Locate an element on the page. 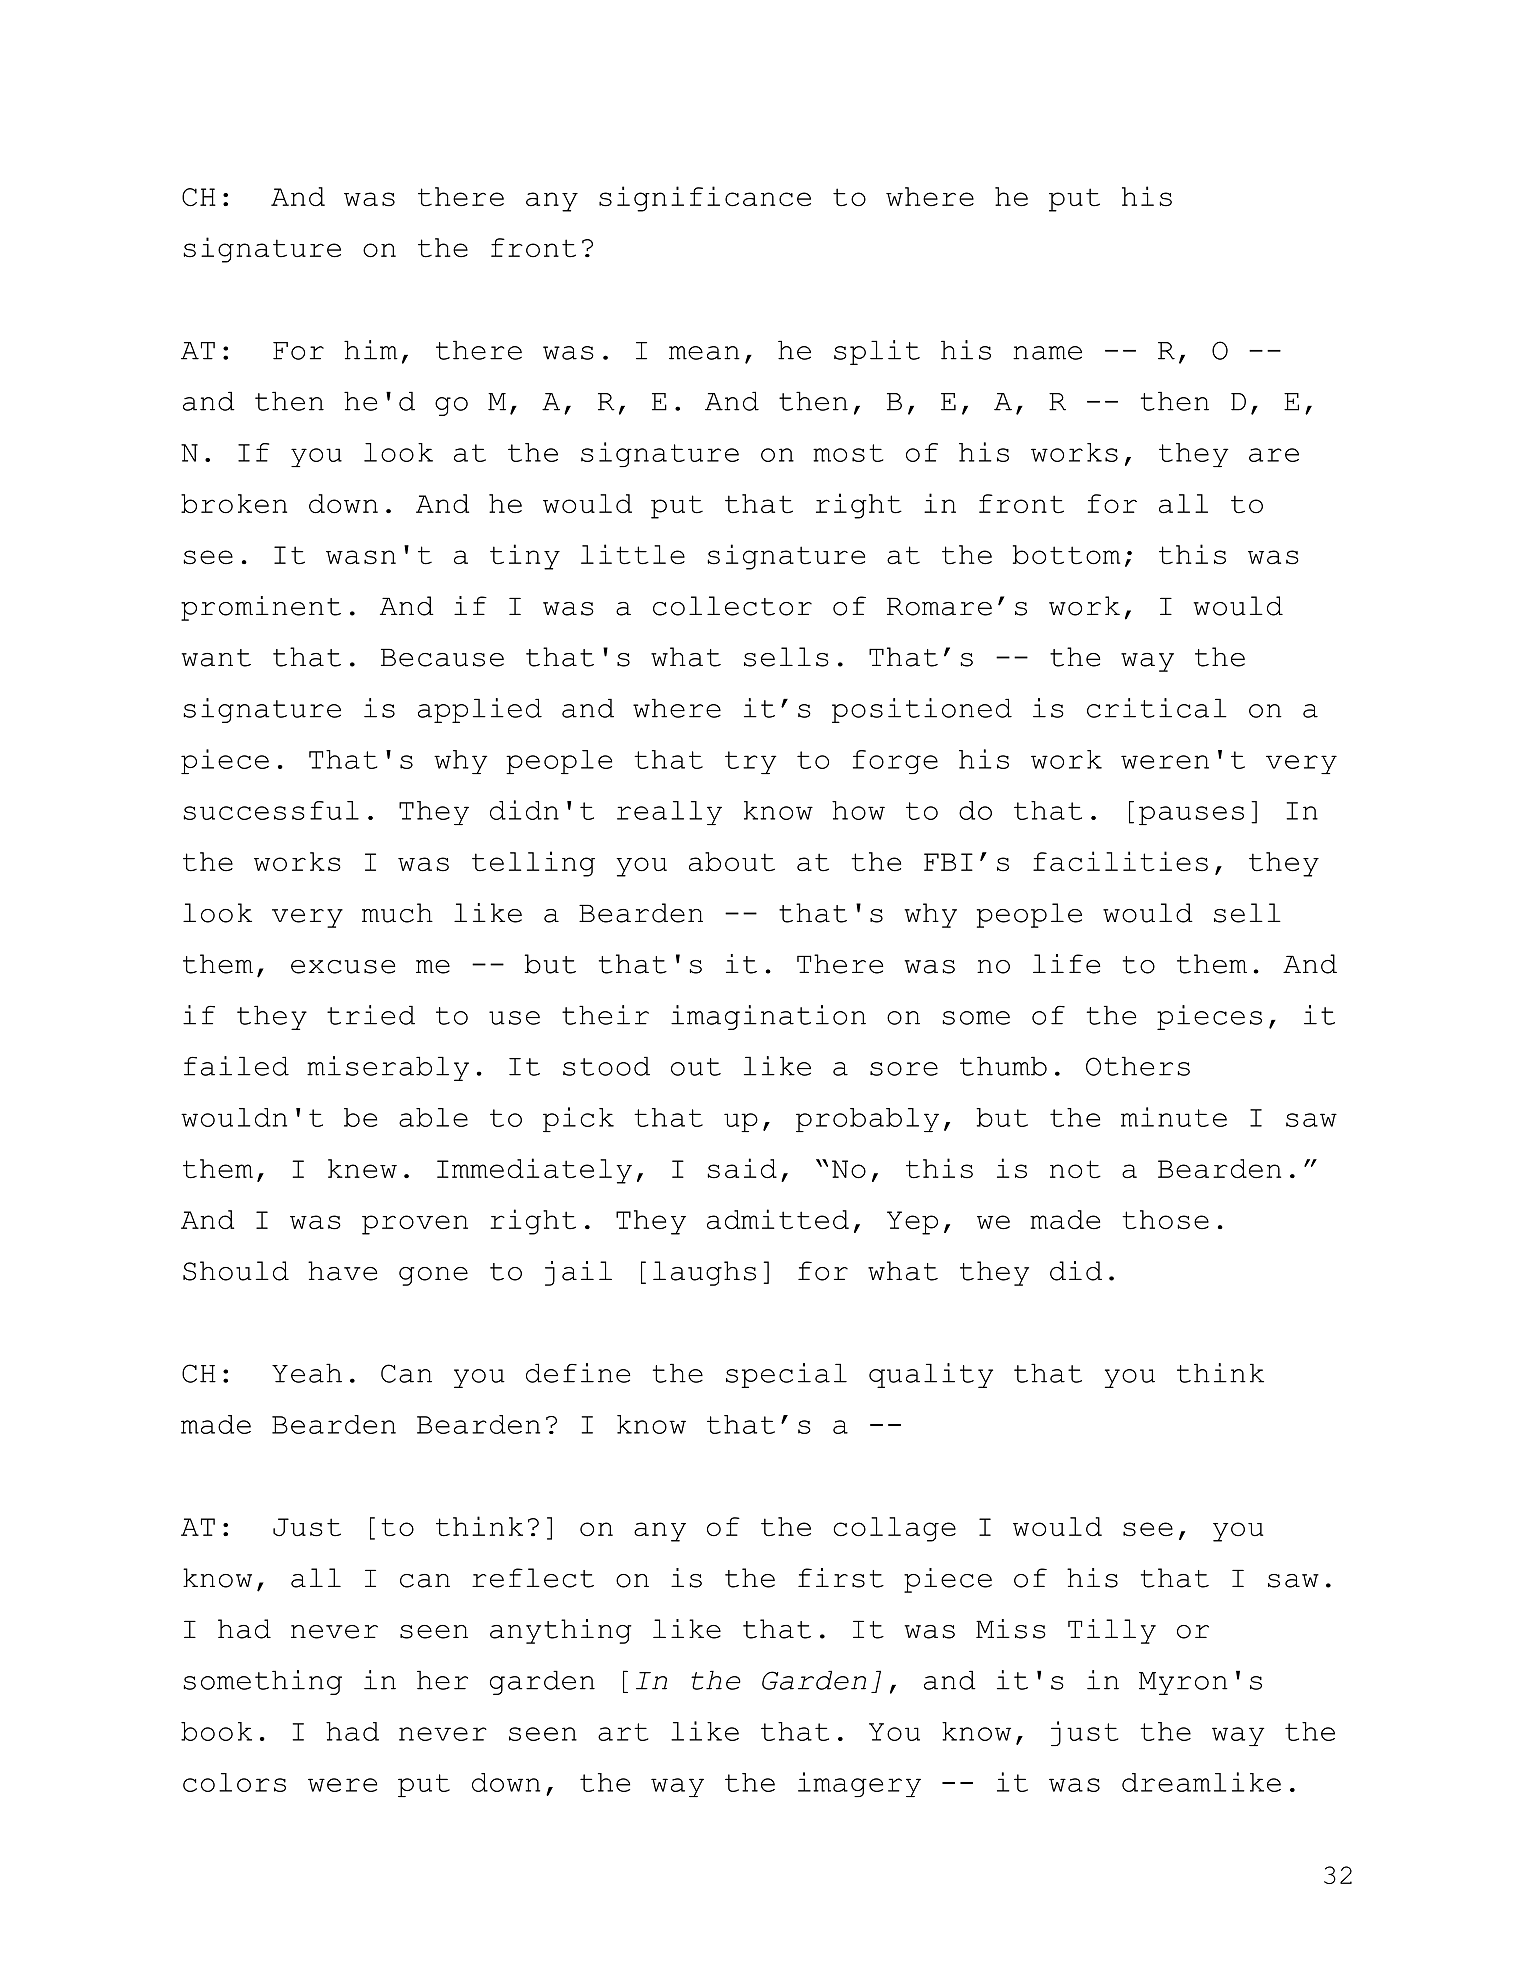 This page has width=1536, height=1987. art is located at coordinates (623, 1732).
